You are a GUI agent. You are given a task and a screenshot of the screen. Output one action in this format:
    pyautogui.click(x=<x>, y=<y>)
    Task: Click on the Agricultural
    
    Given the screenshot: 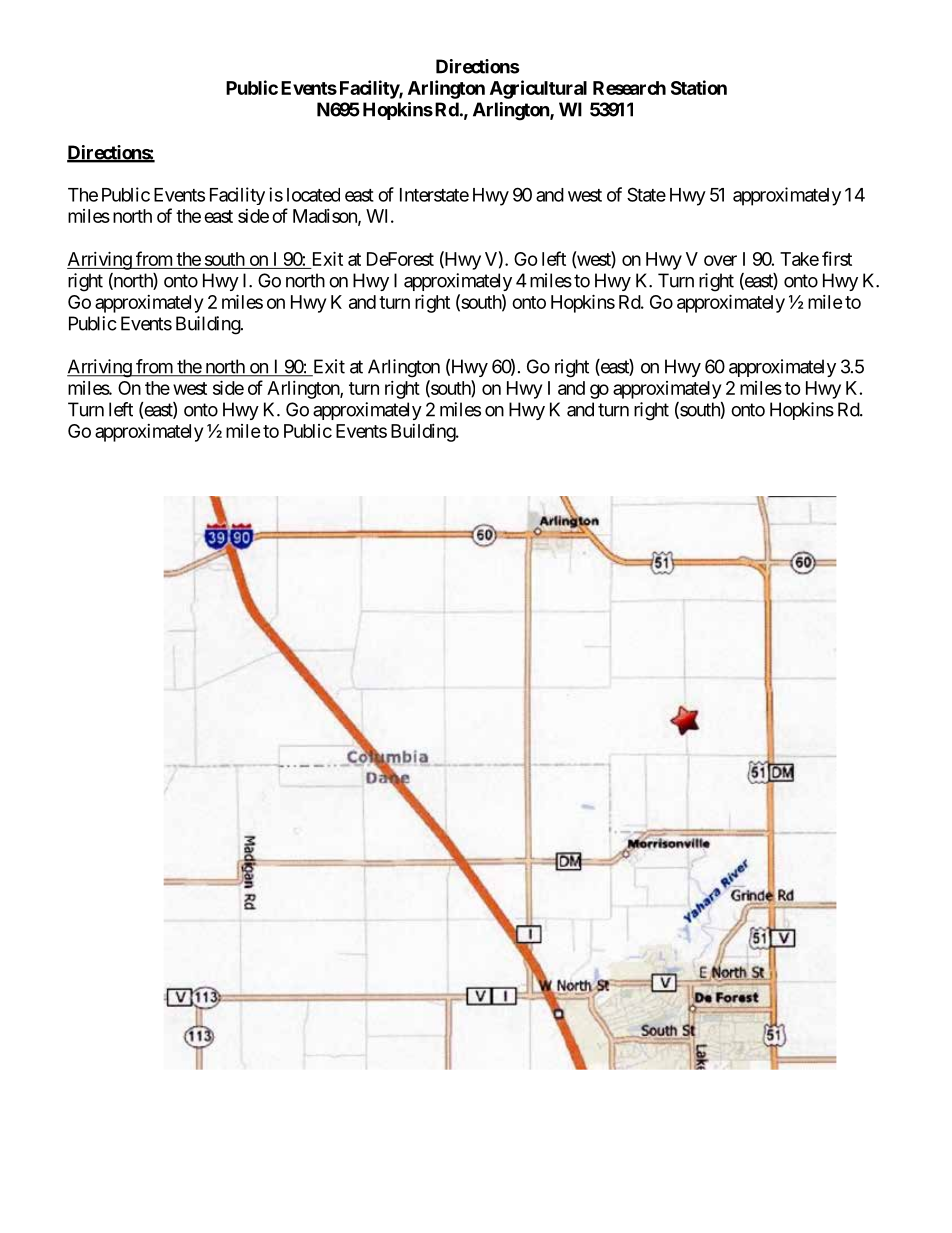 What is the action you would take?
    pyautogui.click(x=538, y=89)
